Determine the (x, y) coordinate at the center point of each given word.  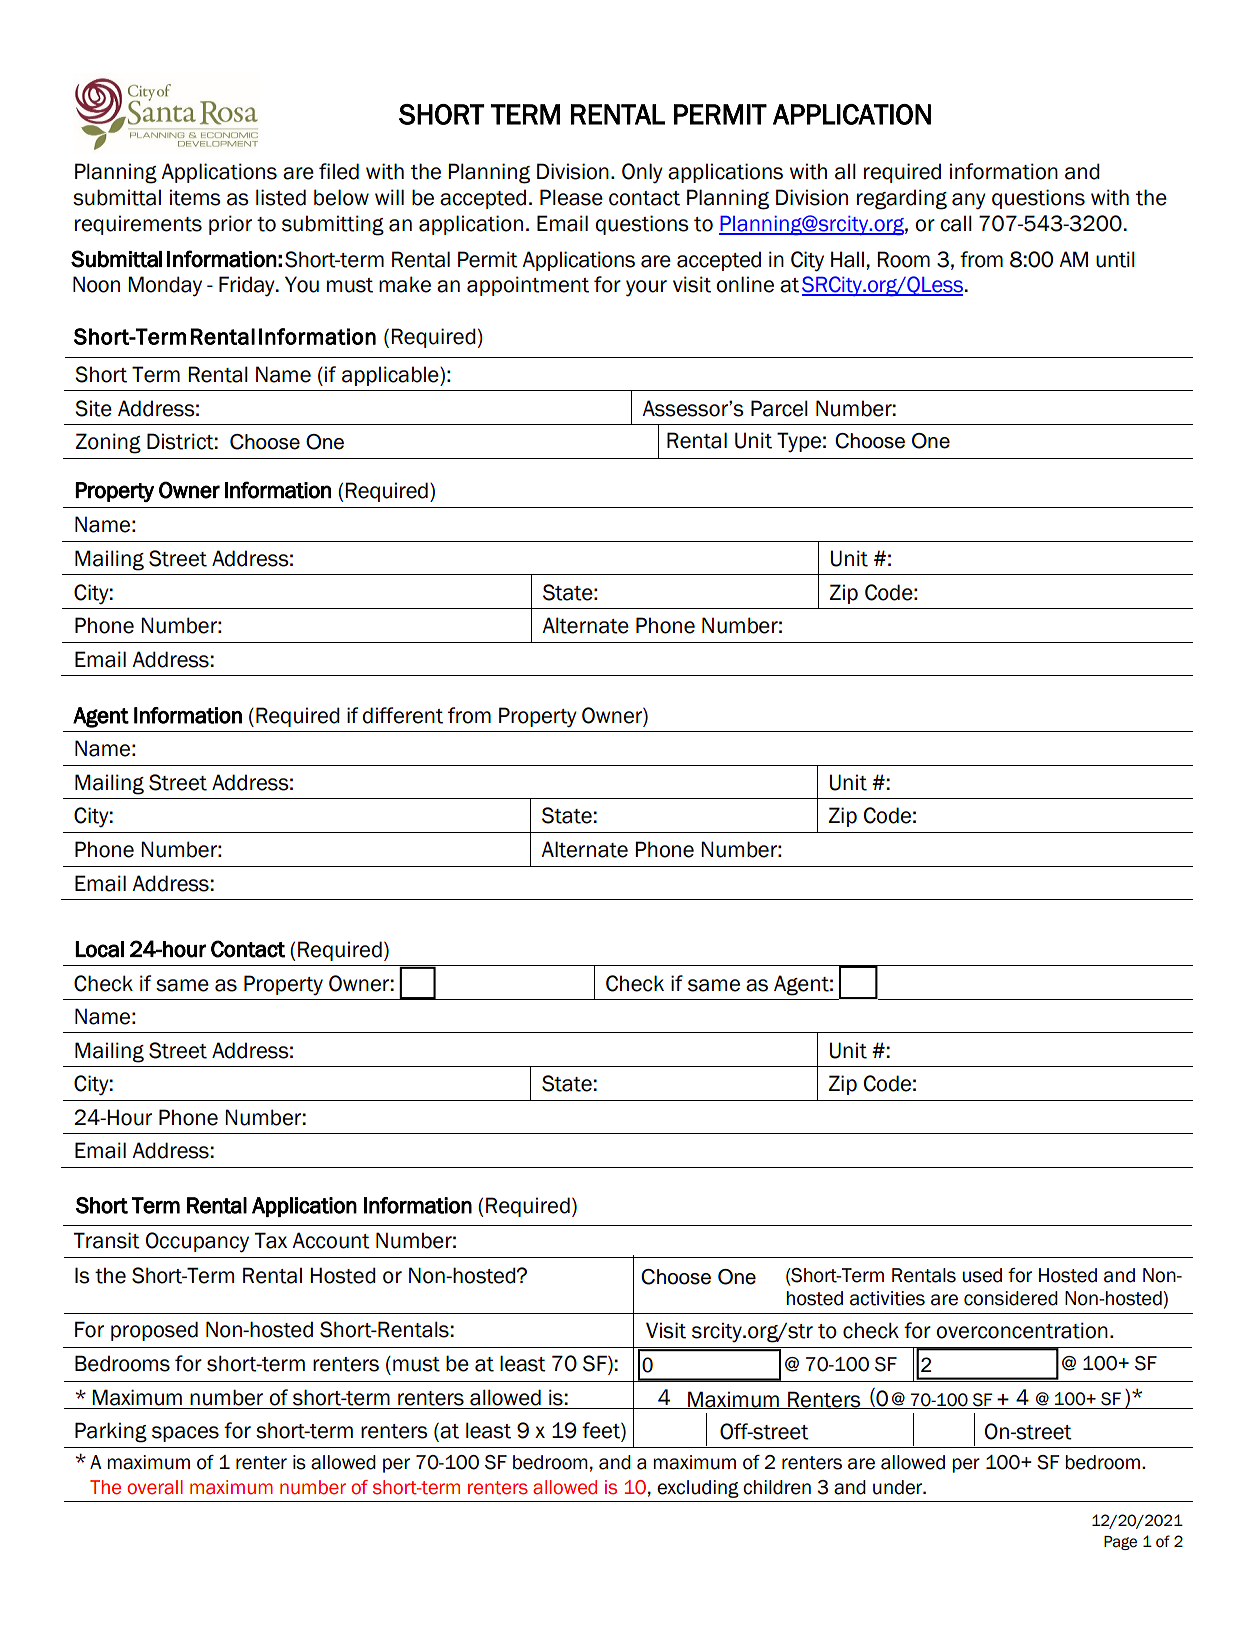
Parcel (779, 408)
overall (155, 1487)
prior (230, 225)
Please (571, 197)
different (402, 715)
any (969, 201)
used (982, 1275)
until (1115, 259)
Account (331, 1240)
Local (99, 949)
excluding (698, 1489)
